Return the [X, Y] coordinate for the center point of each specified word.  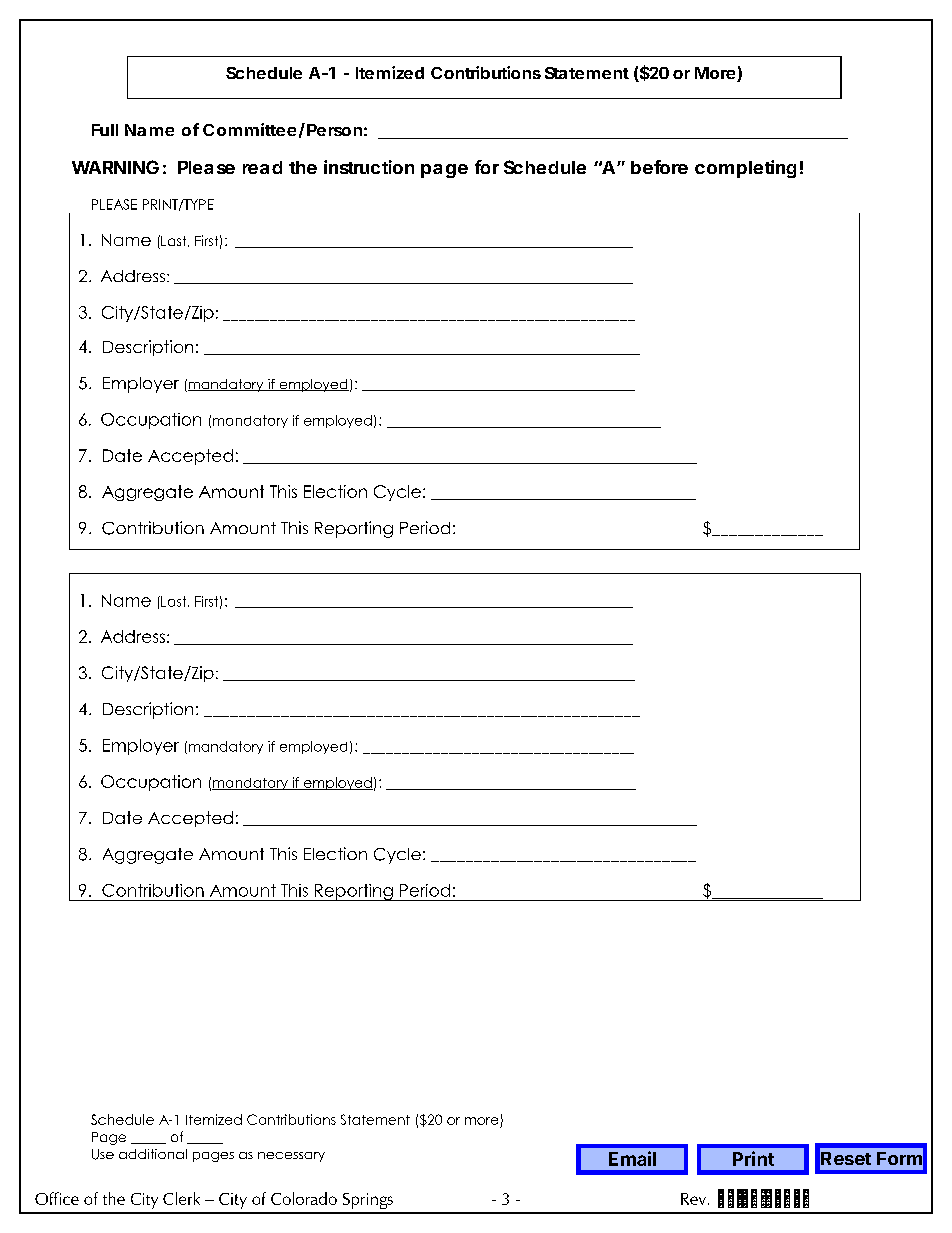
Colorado [304, 1198]
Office [57, 1198]
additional [153, 1154]
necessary [291, 1157]
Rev [695, 1199]
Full [105, 130]
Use [103, 1154]
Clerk [181, 1198]
